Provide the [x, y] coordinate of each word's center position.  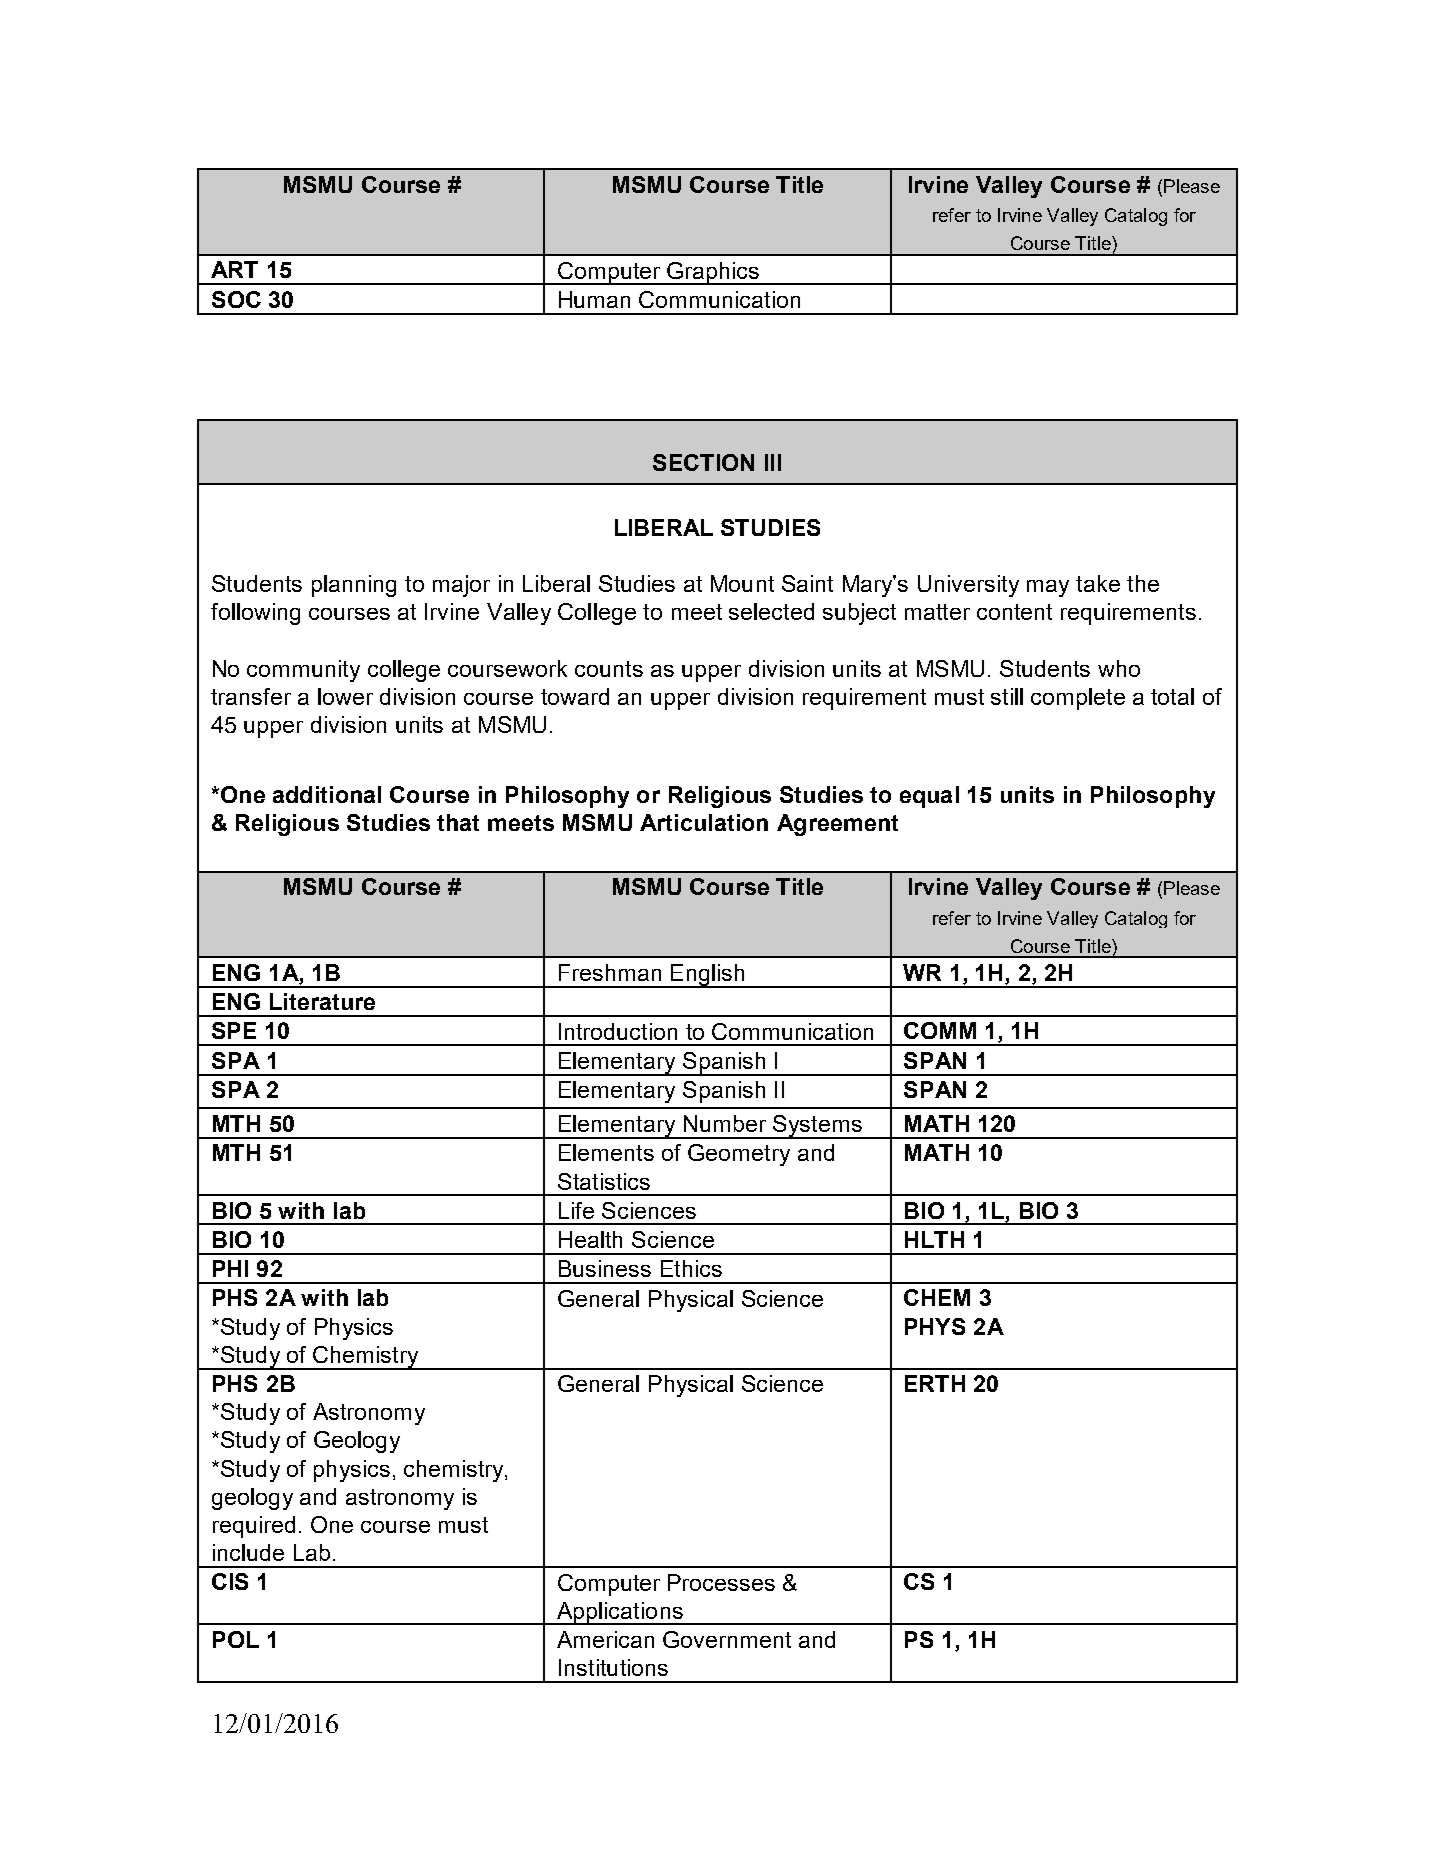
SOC [236, 299]
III [773, 462]
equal [929, 797]
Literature [322, 1001]
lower [345, 696]
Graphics [713, 273]
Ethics [691, 1268]
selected [771, 611]
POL [236, 1639]
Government [727, 1639]
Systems [817, 1127]
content [1014, 612]
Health [590, 1239]
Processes [721, 1582]
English [707, 976]
